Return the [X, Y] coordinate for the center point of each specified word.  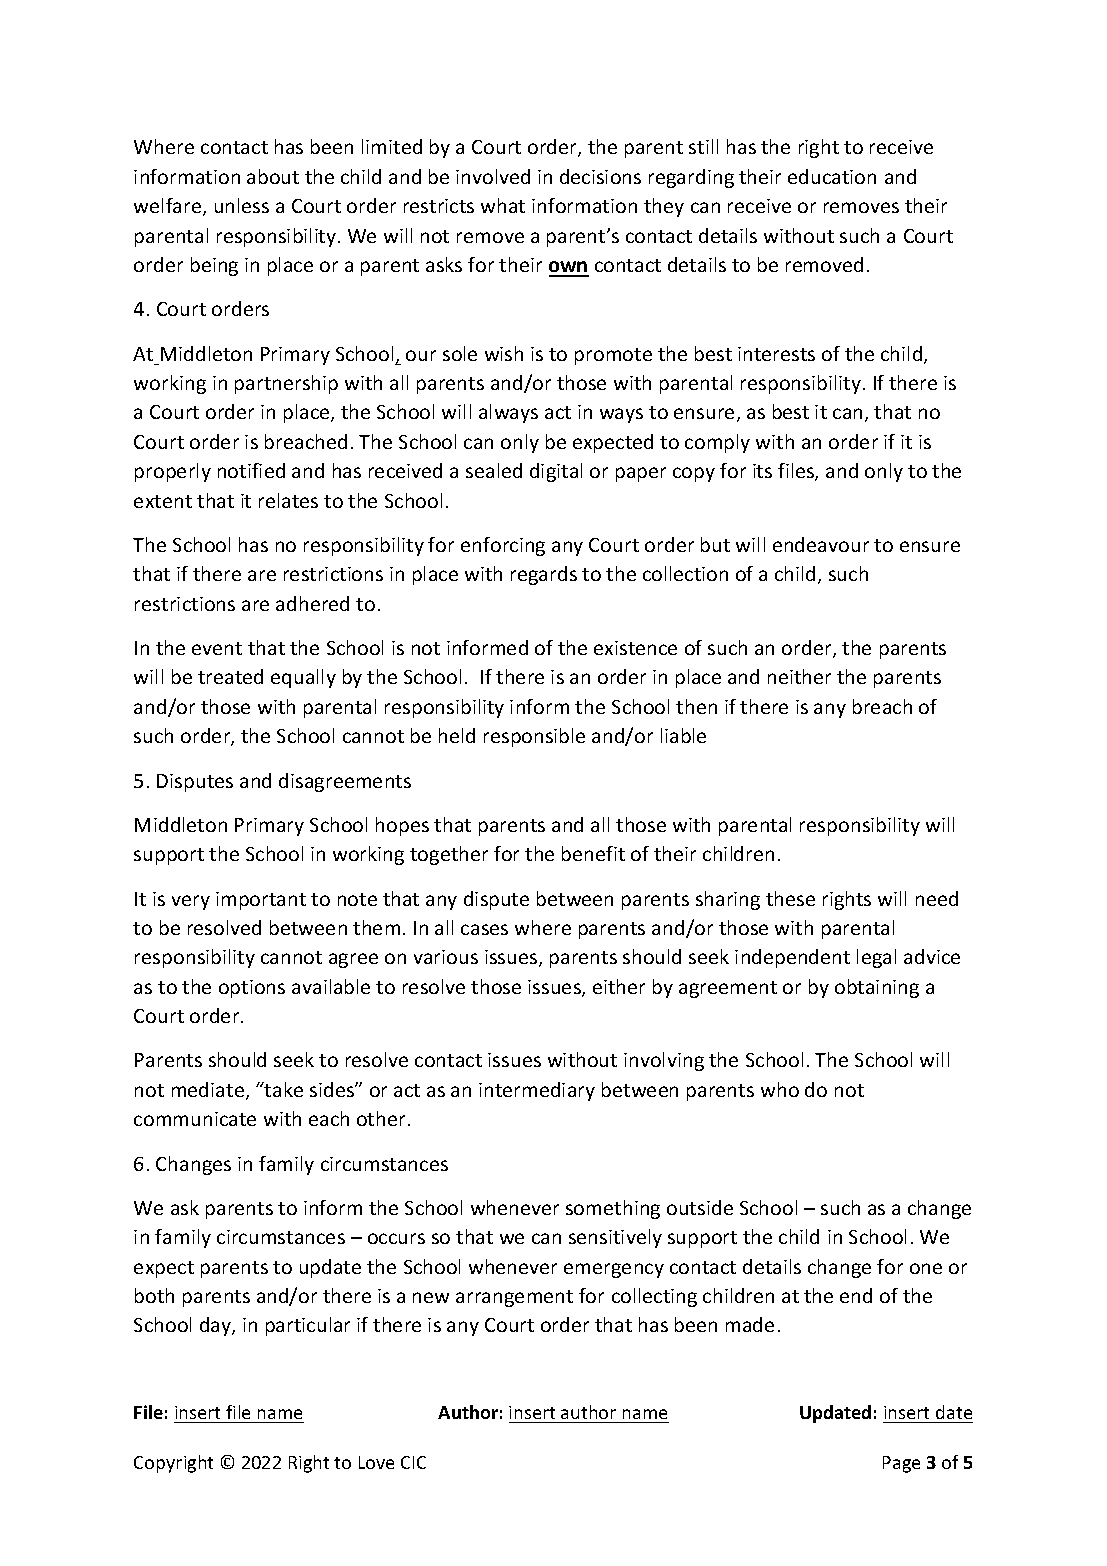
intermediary [537, 1091]
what [503, 205]
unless [242, 205]
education [832, 176]
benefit [593, 853]
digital [556, 472]
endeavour [821, 544]
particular [308, 1326]
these [790, 898]
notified [251, 470]
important [261, 901]
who [780, 1089]
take [283, 1089]
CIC [413, 1462]
